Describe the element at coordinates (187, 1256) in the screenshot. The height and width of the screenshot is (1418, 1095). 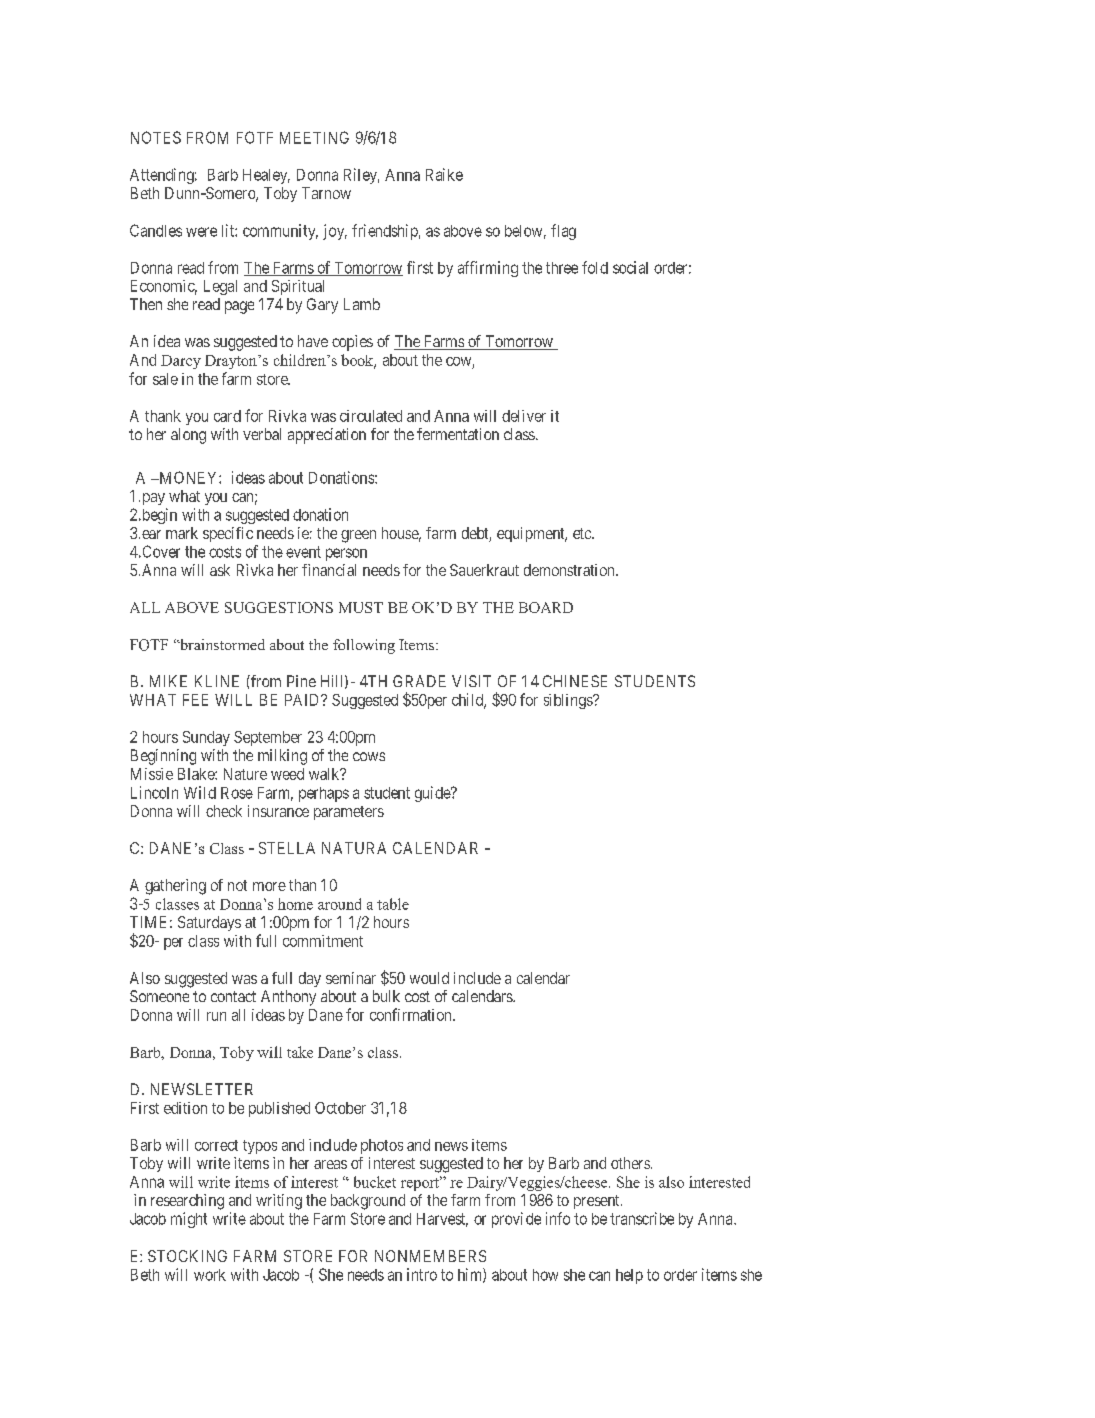
I see `STOCKING` at that location.
